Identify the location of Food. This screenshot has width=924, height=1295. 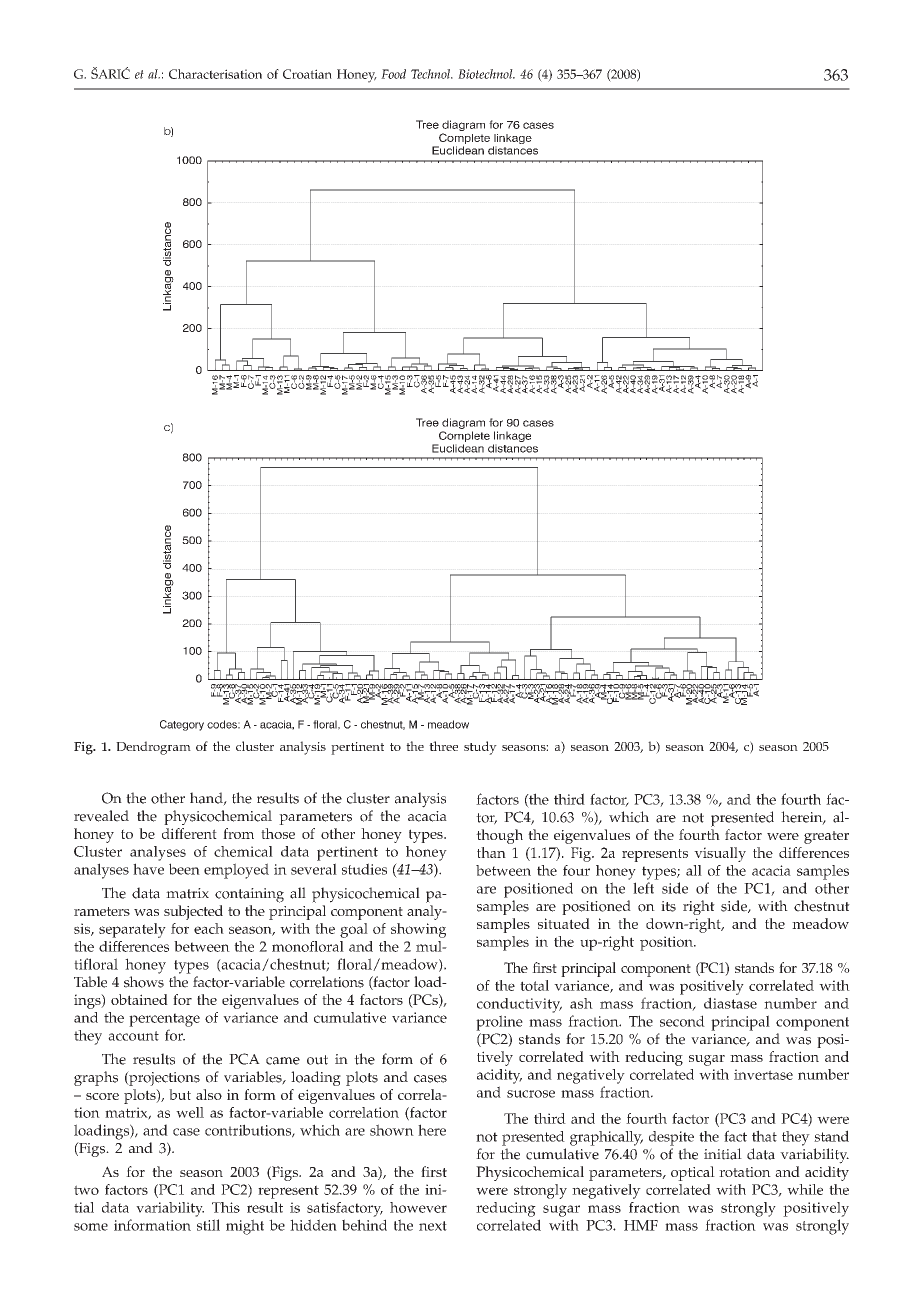
(393, 74).
